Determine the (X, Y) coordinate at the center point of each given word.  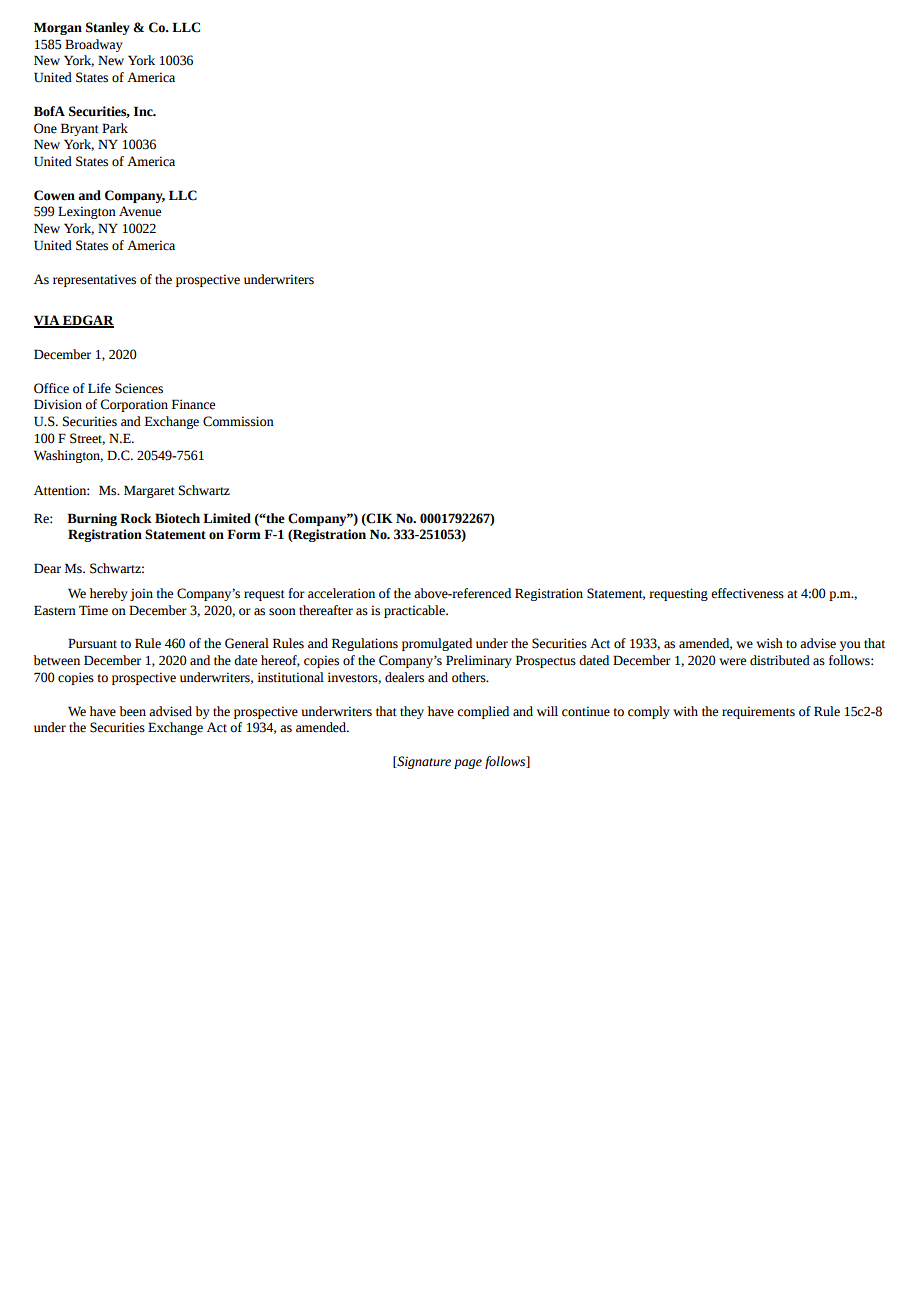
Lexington (87, 212)
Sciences (139, 388)
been (132, 711)
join (141, 594)
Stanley (108, 28)
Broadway (94, 45)
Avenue (140, 211)
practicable (415, 611)
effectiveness (747, 593)
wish (769, 643)
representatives (94, 280)
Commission (238, 421)
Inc (144, 111)
